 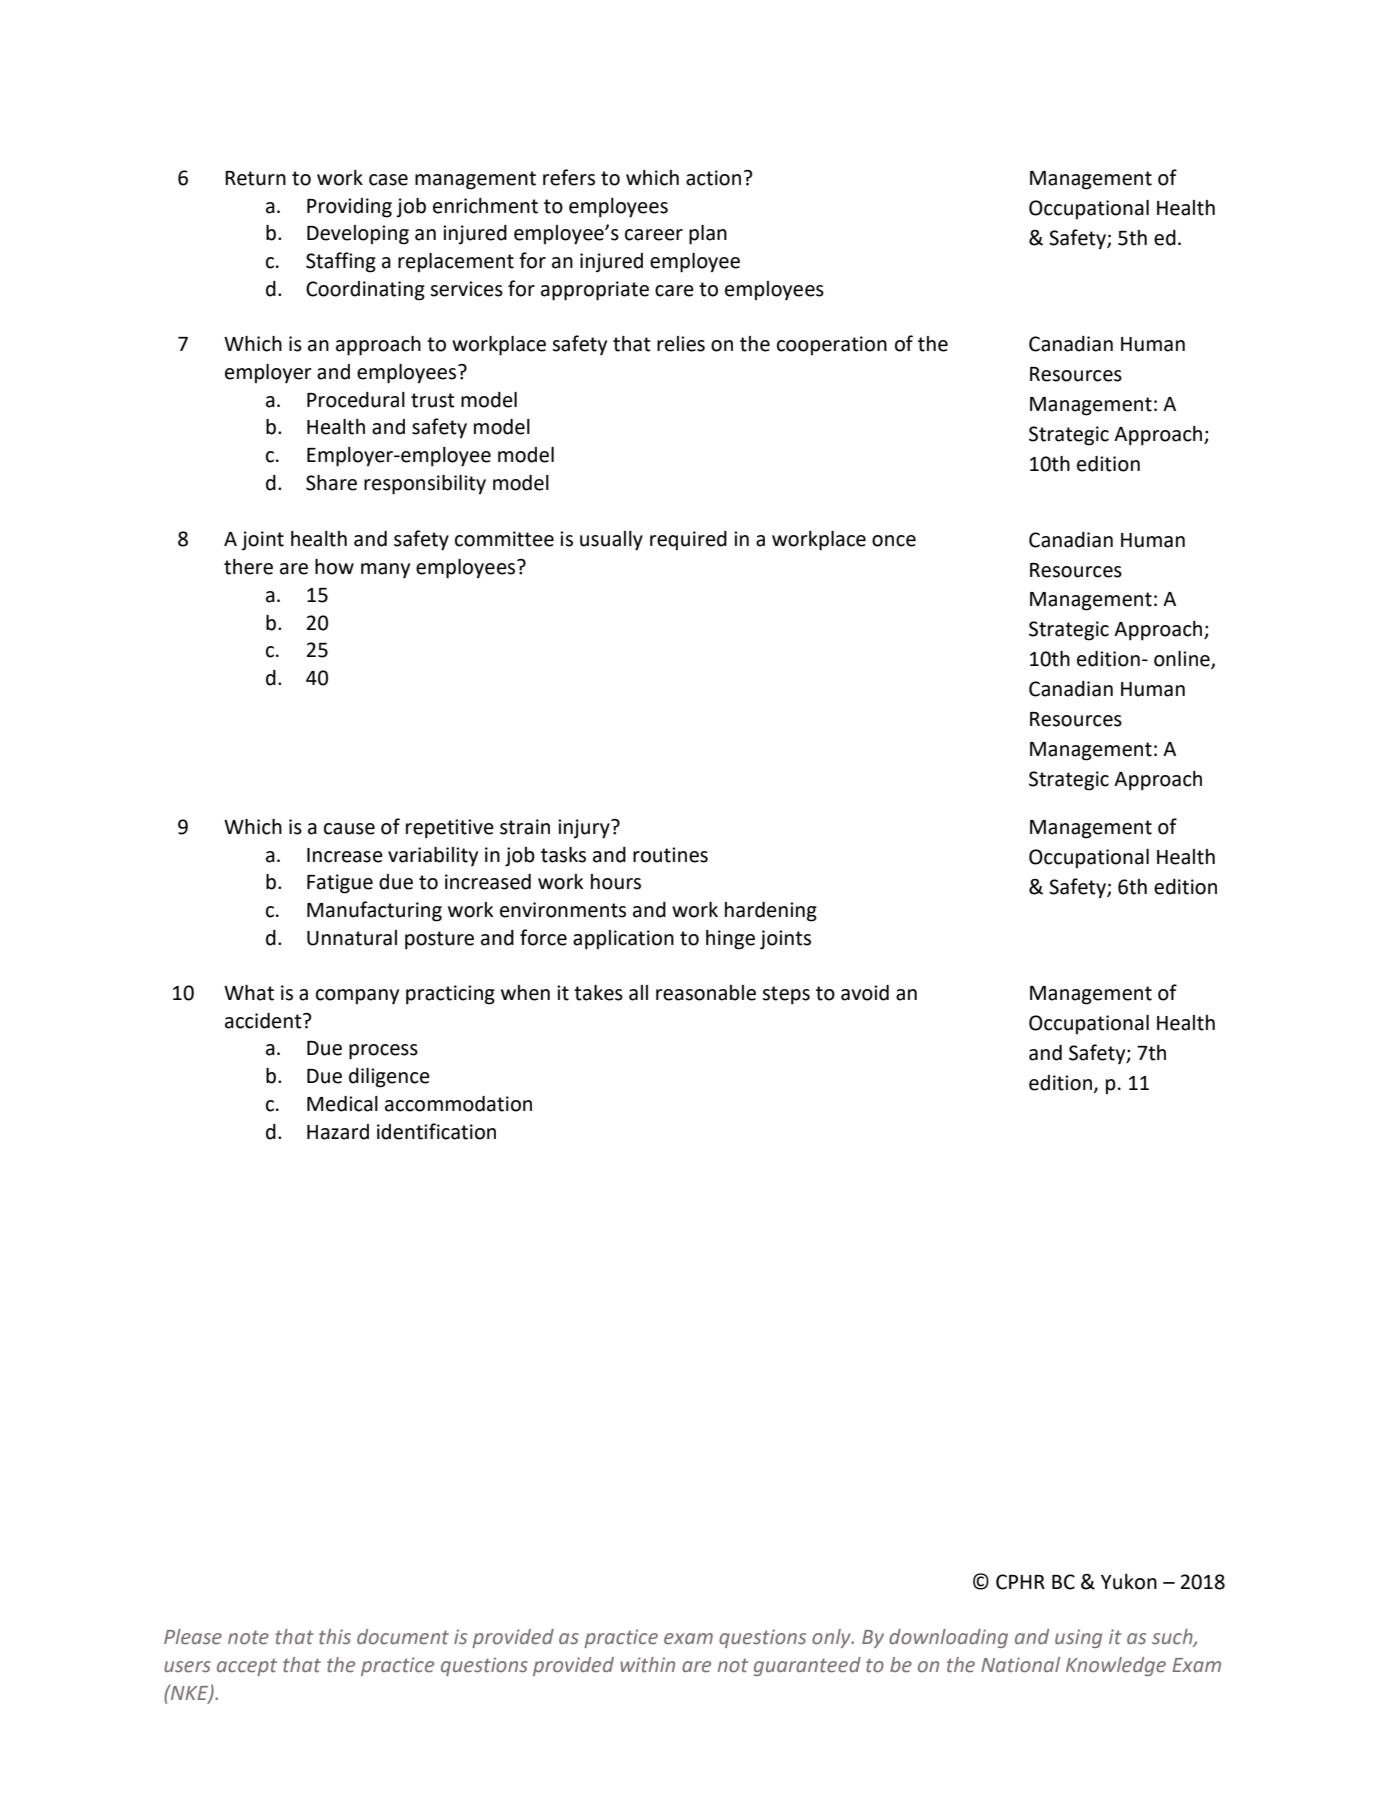 What do you see at coordinates (894, 541) in the page?
I see `once` at bounding box center [894, 541].
